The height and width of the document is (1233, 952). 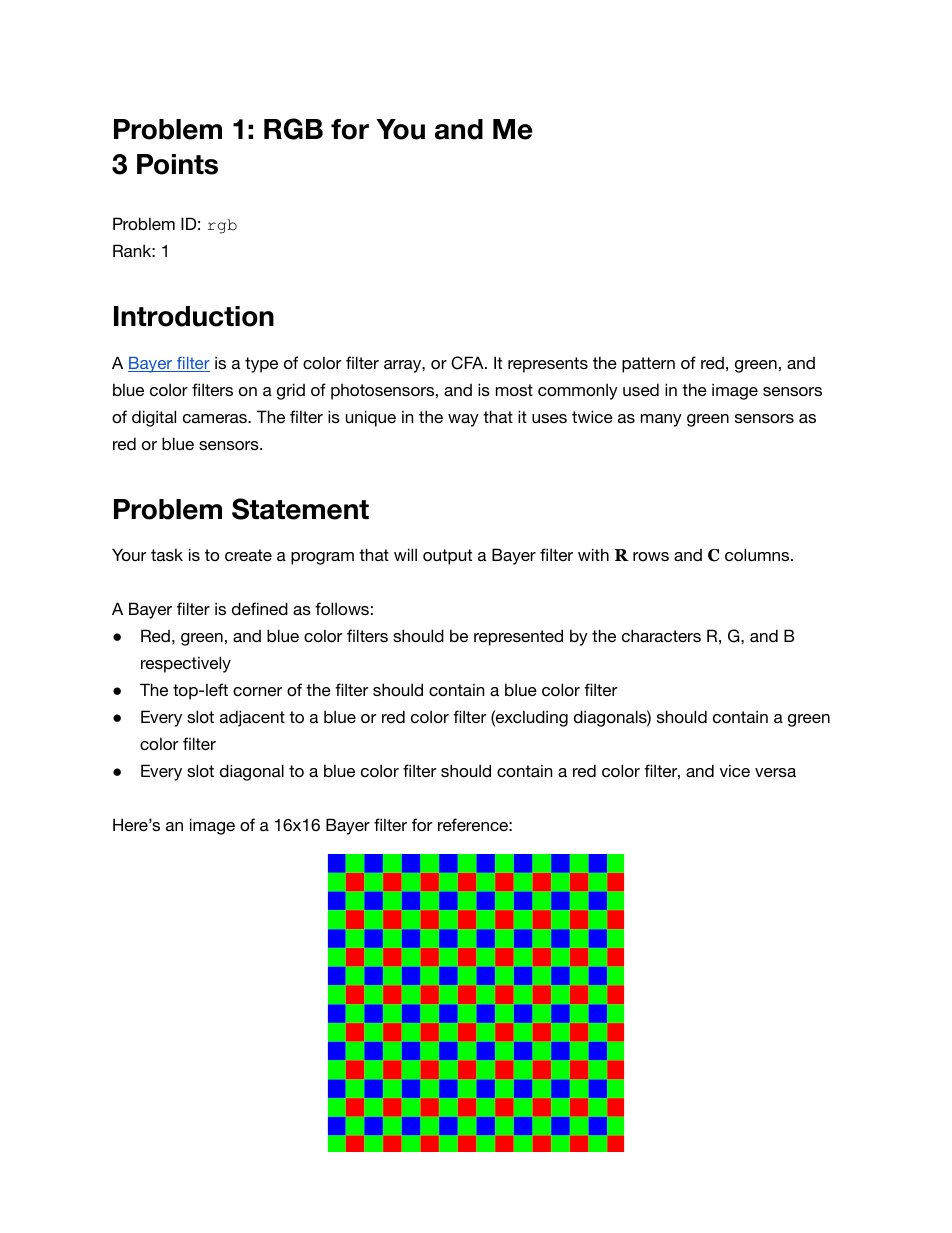 What do you see at coordinates (548, 365) in the document?
I see `represents` at bounding box center [548, 365].
